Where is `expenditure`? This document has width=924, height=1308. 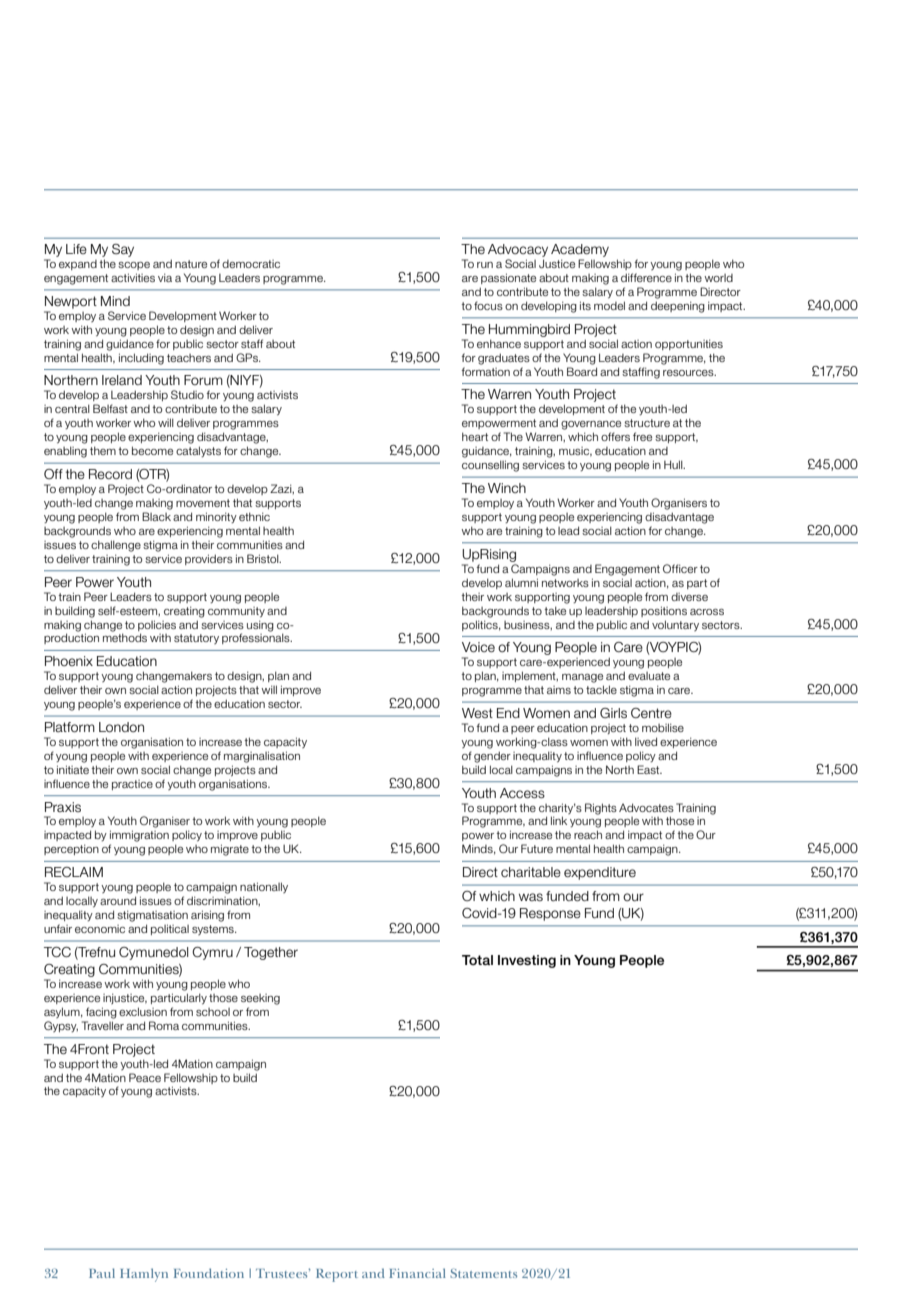
expenditure is located at coordinates (600, 873).
